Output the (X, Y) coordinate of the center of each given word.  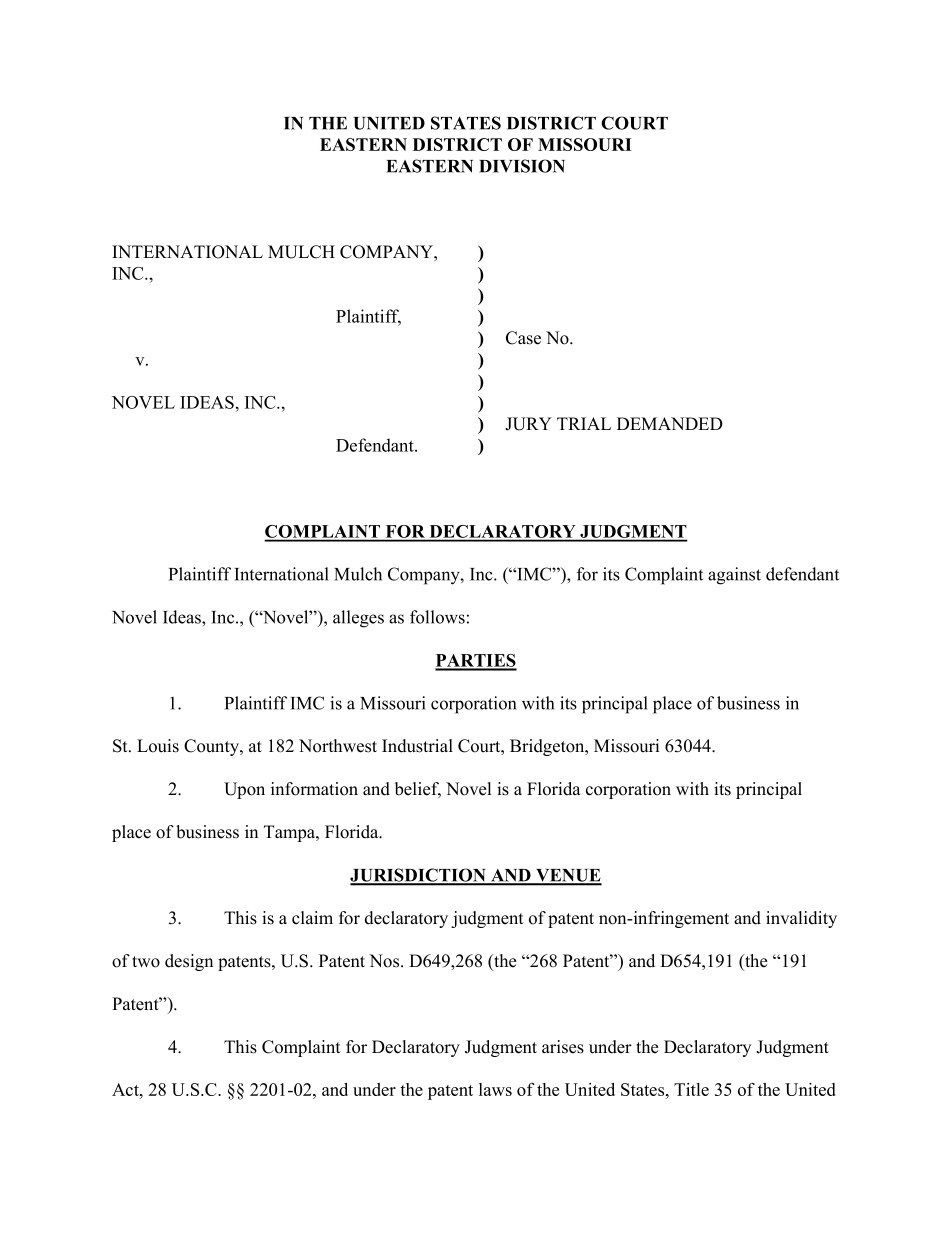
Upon (244, 790)
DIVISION (522, 166)
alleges (358, 619)
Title (691, 1089)
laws (495, 1089)
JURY (528, 424)
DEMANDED (670, 423)
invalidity (801, 919)
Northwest (338, 746)
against (734, 576)
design (189, 962)
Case (523, 338)
